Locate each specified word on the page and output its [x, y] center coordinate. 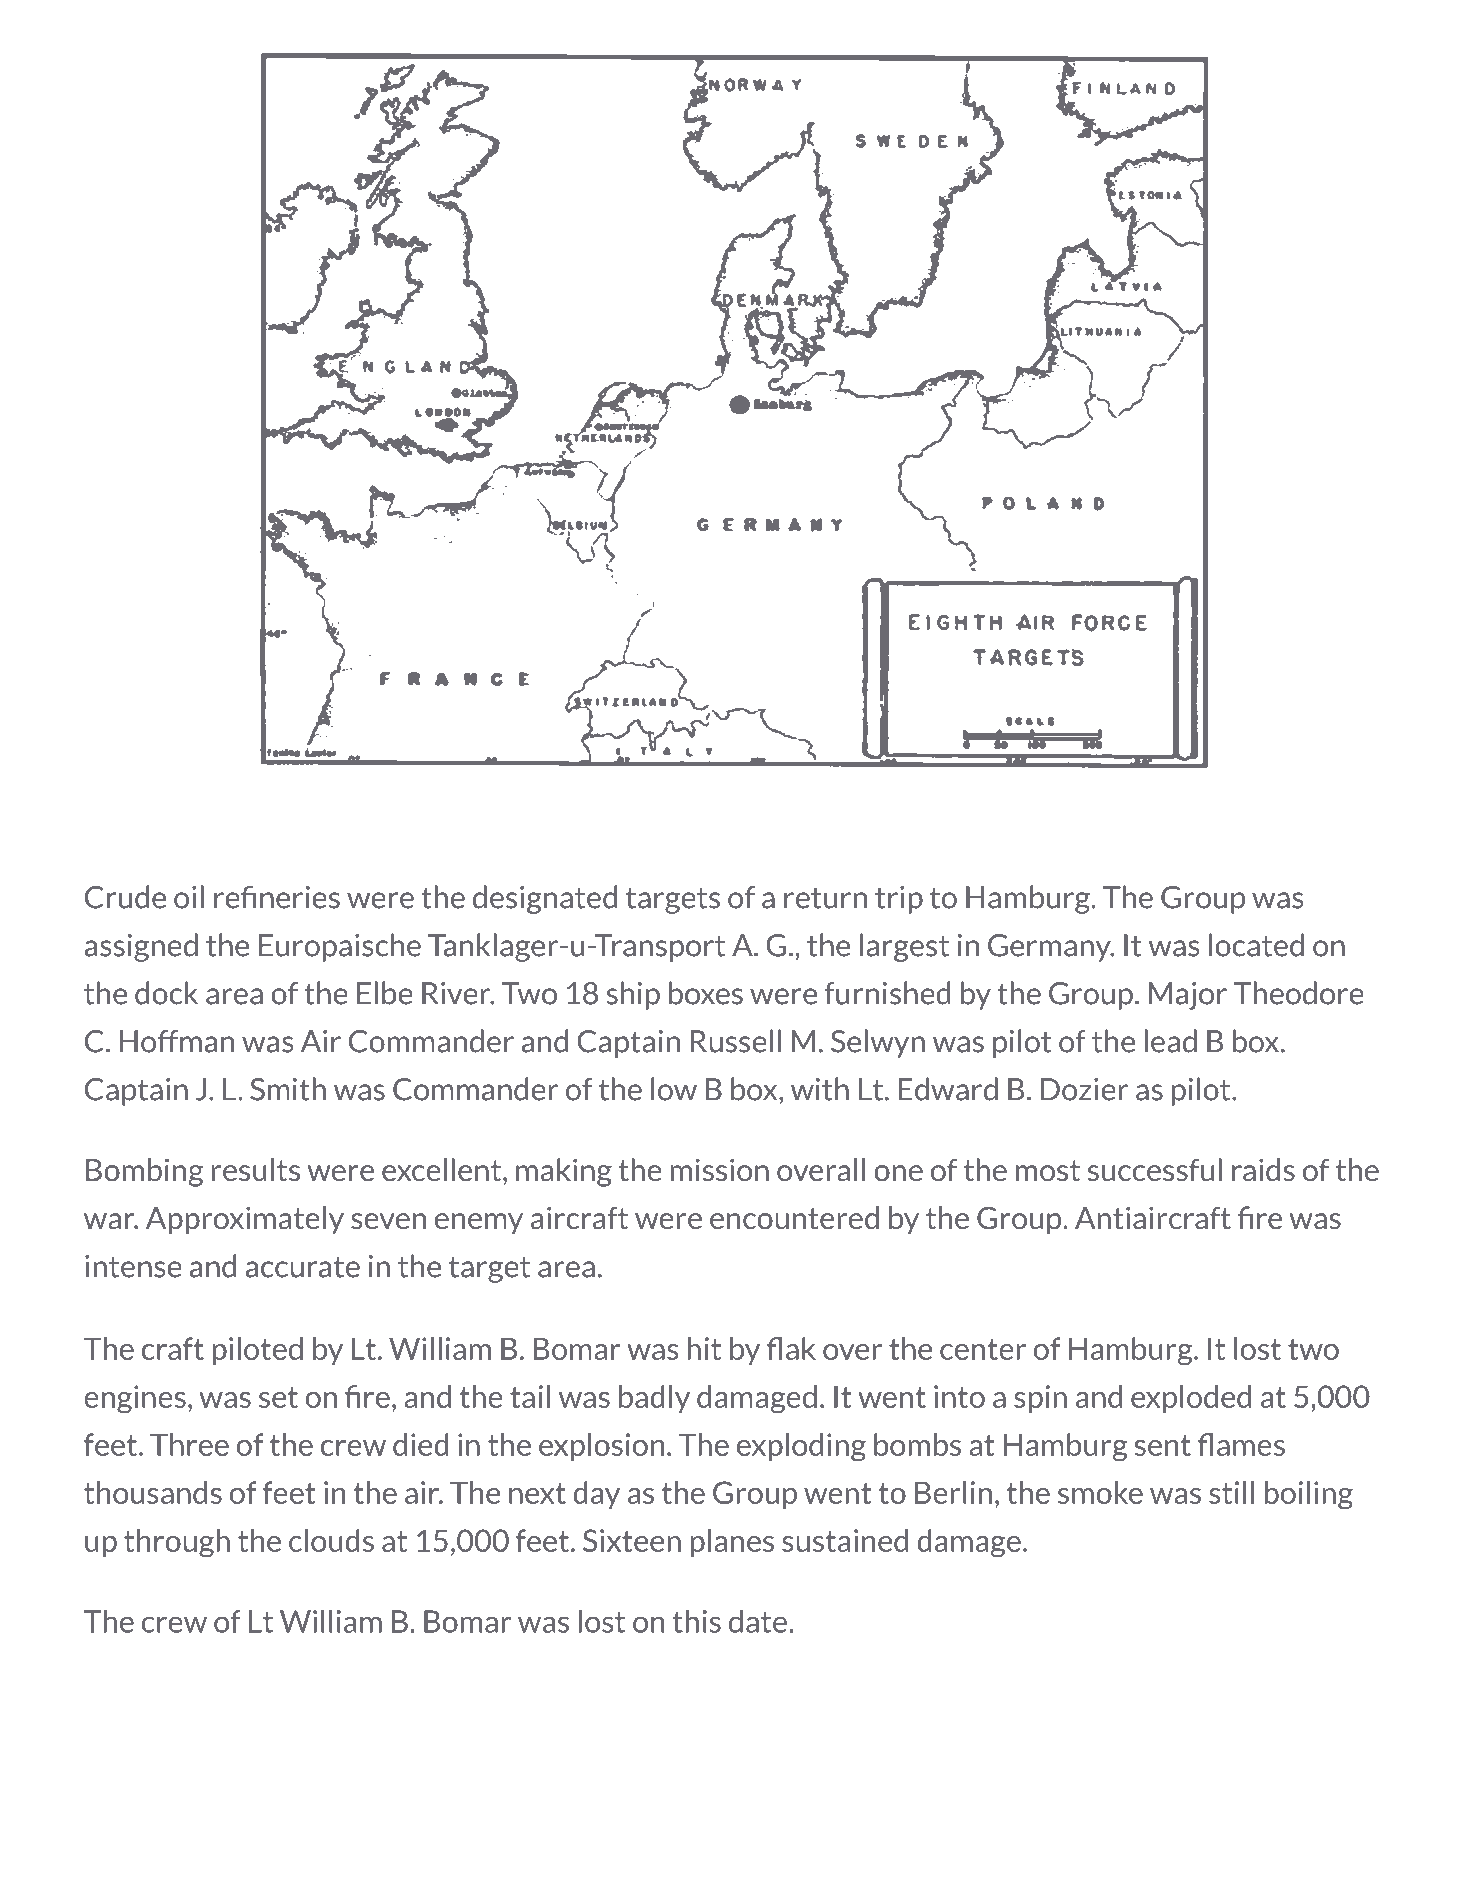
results [256, 1169]
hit [704, 1348]
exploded [1191, 1399]
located [1256, 945]
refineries [277, 897]
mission [720, 1169]
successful [1155, 1169]
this [696, 1621]
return [825, 898]
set [278, 1397]
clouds [331, 1540]
